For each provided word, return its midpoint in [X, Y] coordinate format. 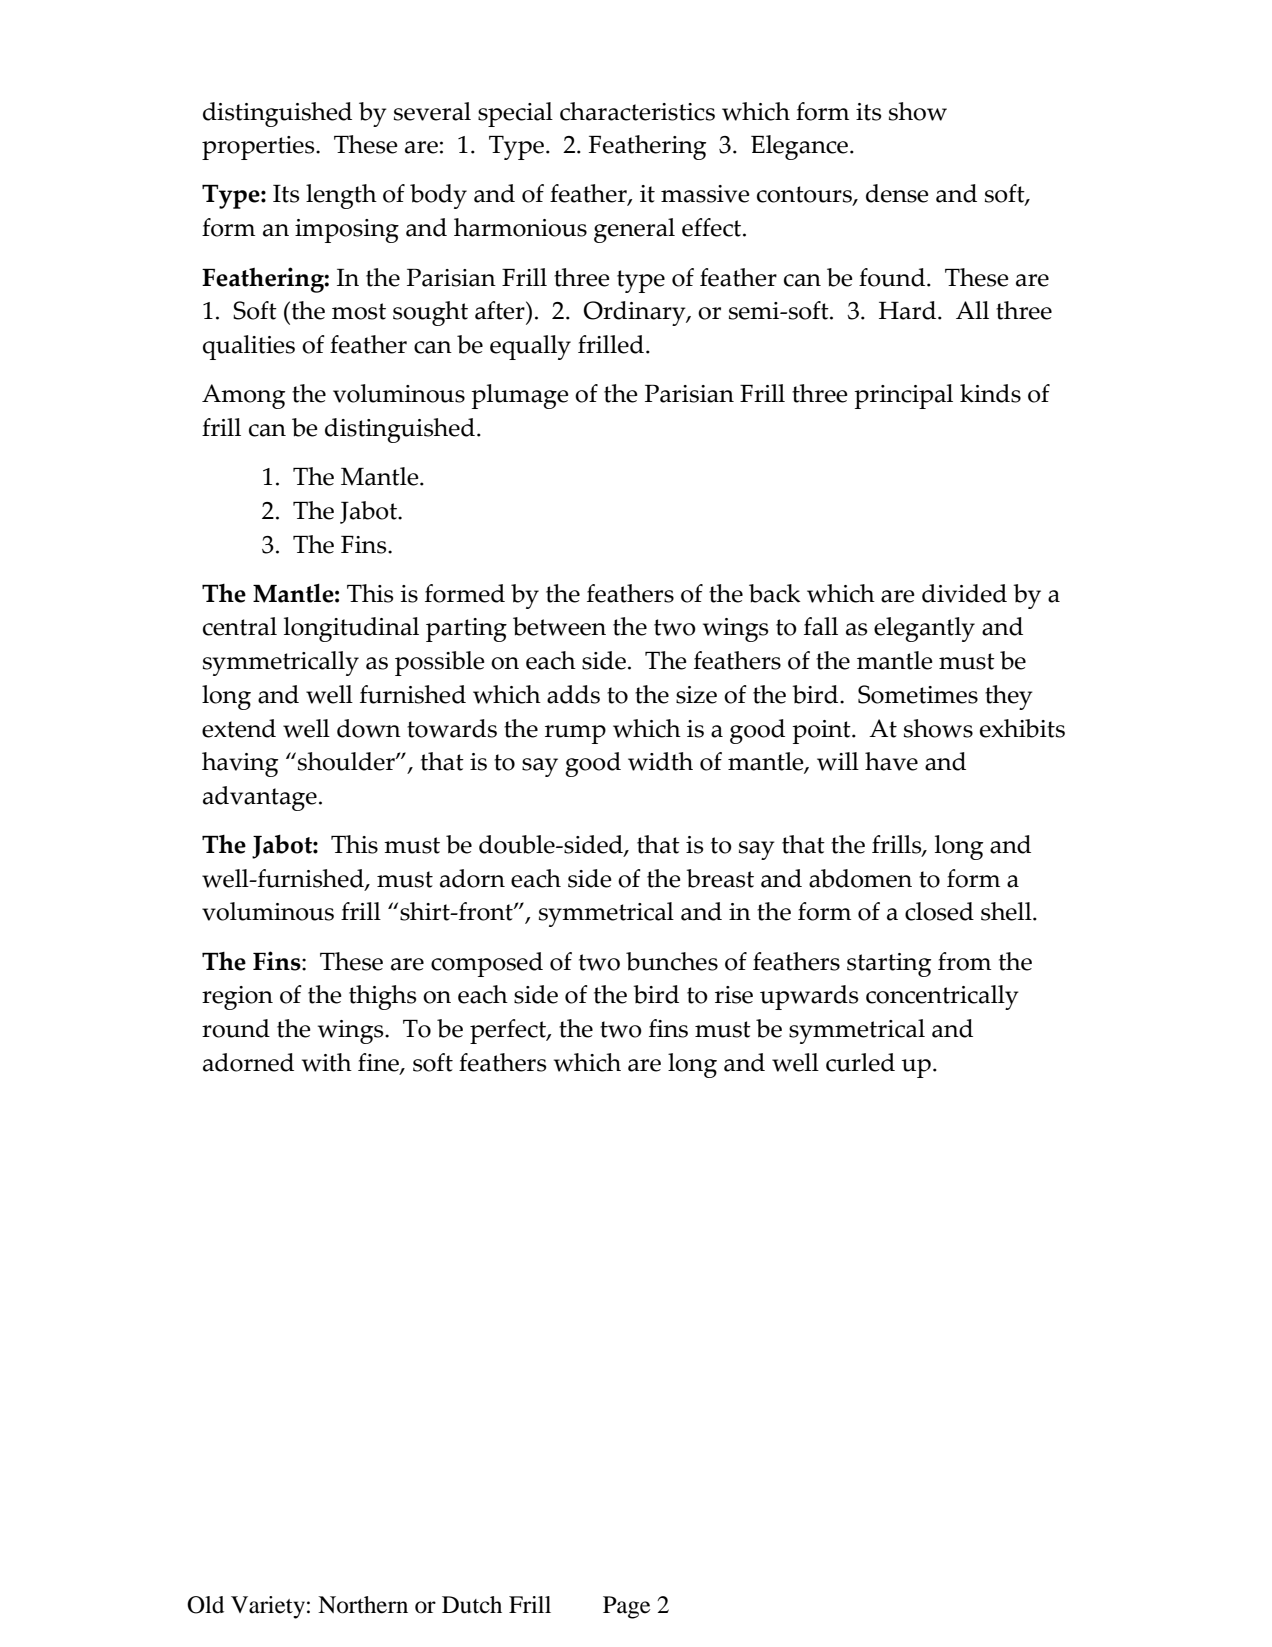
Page [626, 1607]
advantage [260, 798]
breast [720, 878]
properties [259, 148]
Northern [363, 1605]
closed [939, 911]
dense [897, 193]
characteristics [637, 111]
